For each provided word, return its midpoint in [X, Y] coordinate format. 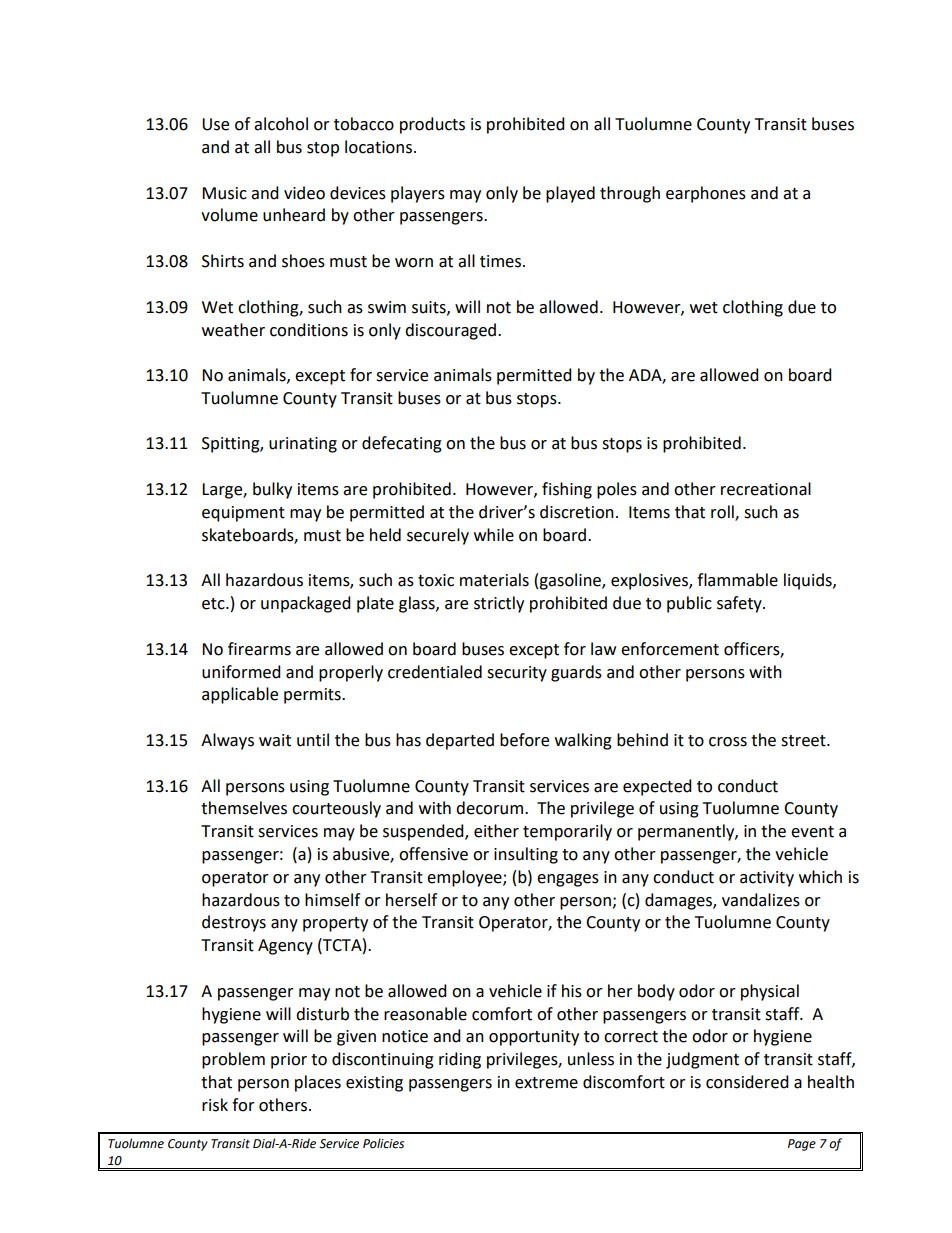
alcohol [281, 124]
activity [767, 879]
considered [747, 1082]
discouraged [450, 331]
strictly [499, 604]
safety [740, 604]
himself [332, 900]
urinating [303, 445]
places [318, 1083]
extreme [546, 1083]
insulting [526, 855]
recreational [766, 489]
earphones [706, 194]
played [570, 194]
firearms [259, 649]
